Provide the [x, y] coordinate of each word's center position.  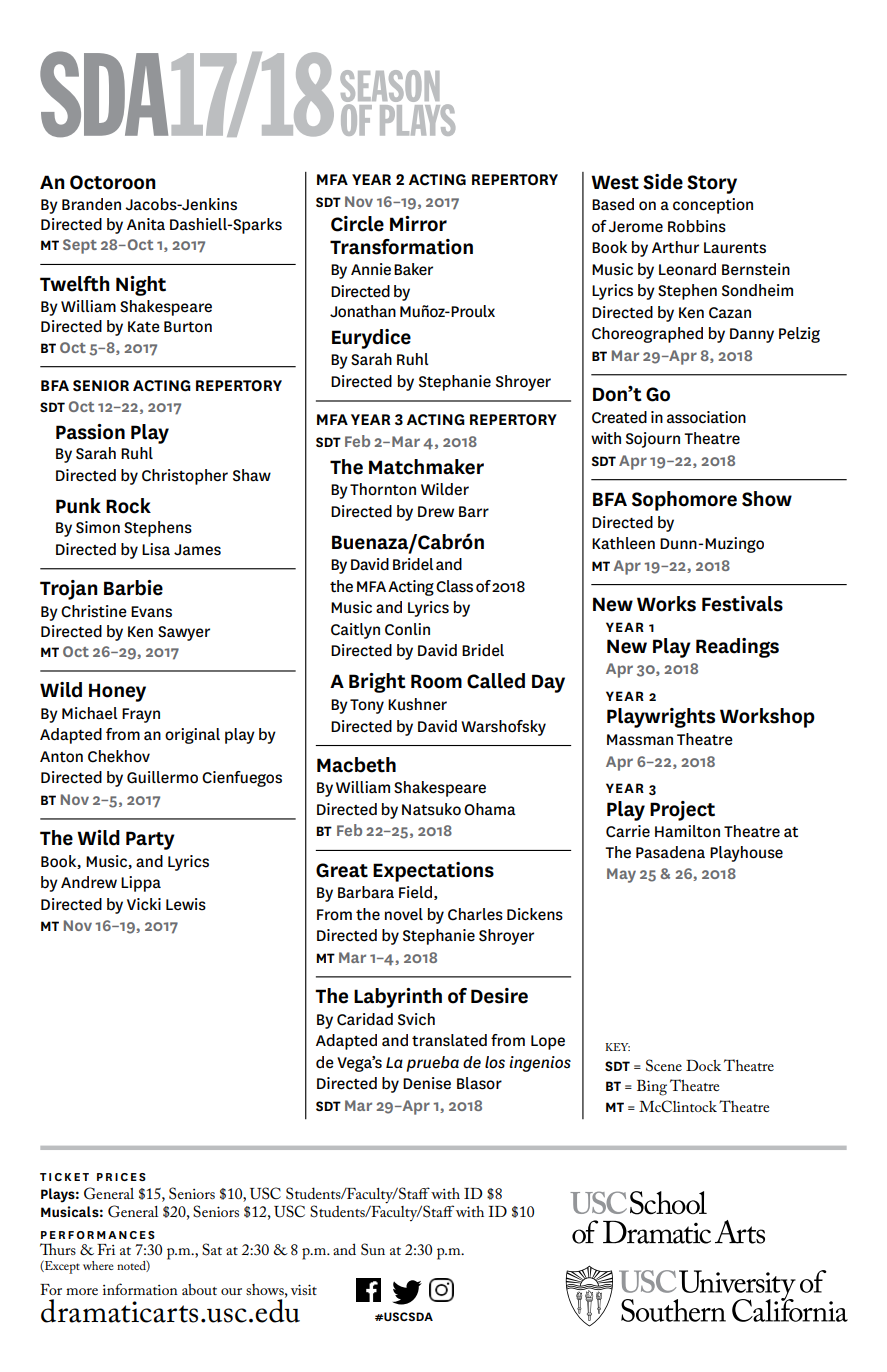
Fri [106, 1249]
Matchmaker [426, 467]
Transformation [401, 247]
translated [449, 1040]
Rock [128, 506]
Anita [146, 224]
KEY [618, 1047]
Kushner [417, 704]
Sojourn [653, 440]
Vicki [144, 904]
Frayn [141, 715]
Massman [640, 740]
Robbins [697, 226]
